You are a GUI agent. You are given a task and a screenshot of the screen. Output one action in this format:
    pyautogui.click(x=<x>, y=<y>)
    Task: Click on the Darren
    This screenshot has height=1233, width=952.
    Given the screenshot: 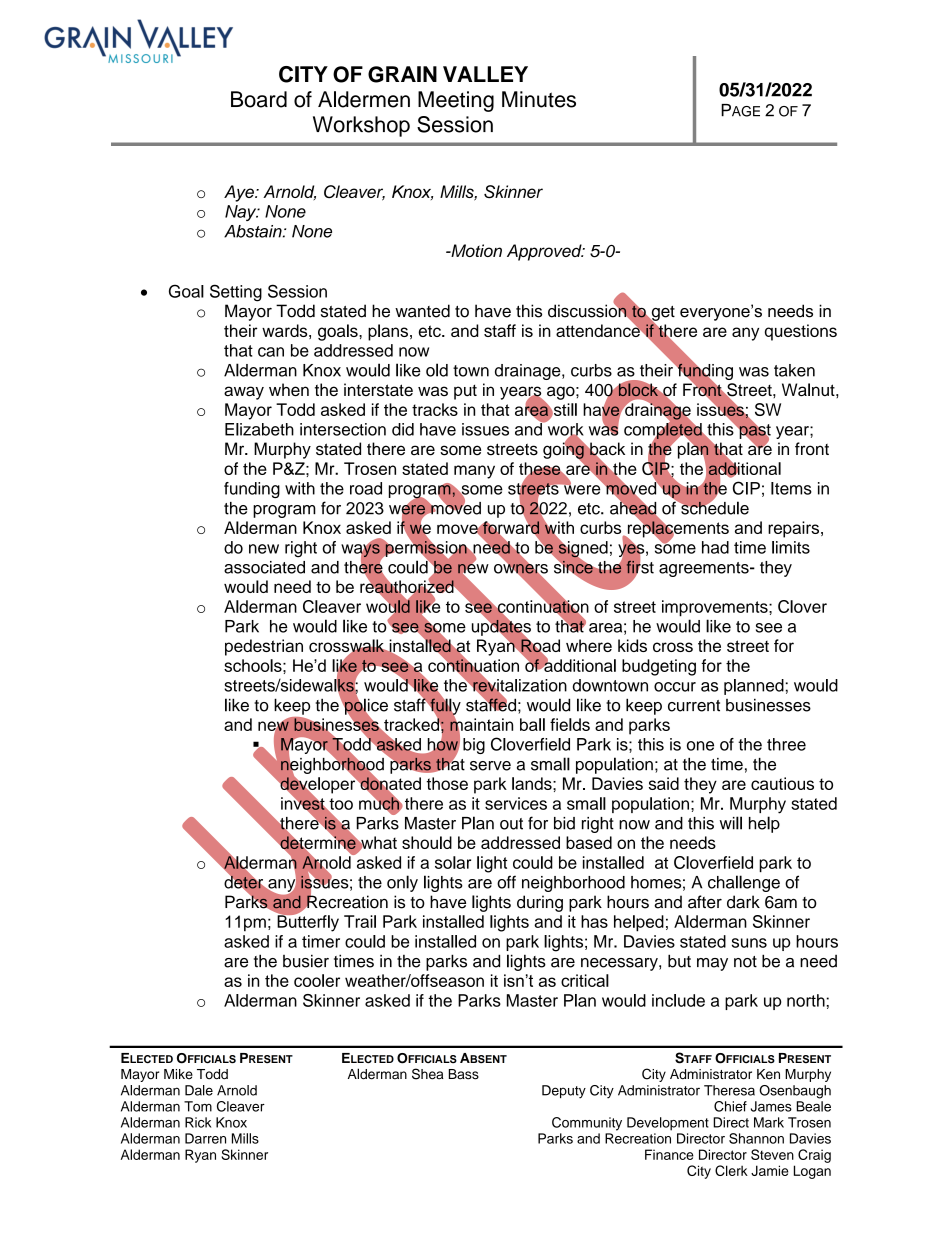 What is the action you would take?
    pyautogui.click(x=205, y=1138)
